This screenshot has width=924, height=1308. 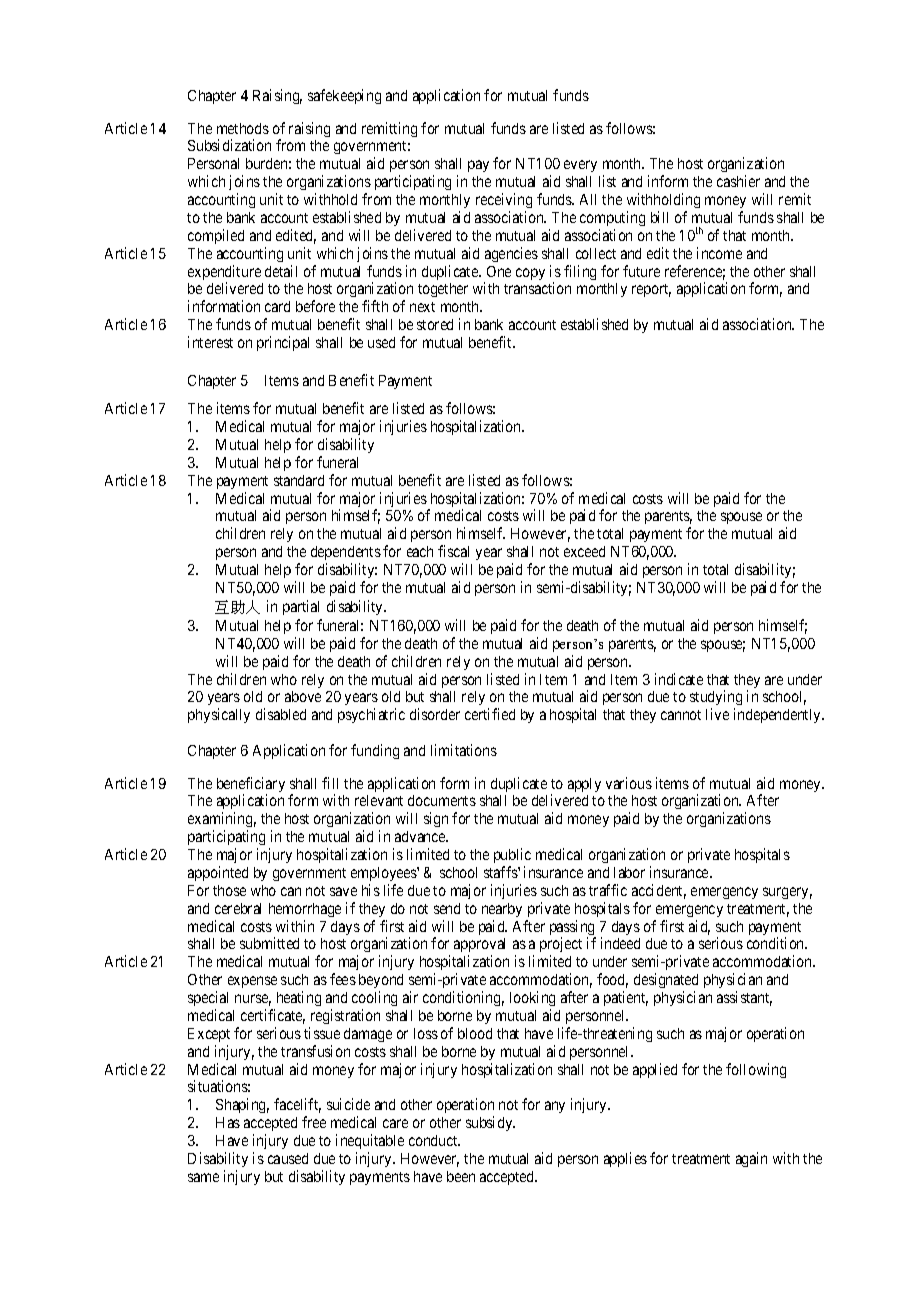 What do you see at coordinates (283, 343) in the screenshot?
I see `principal` at bounding box center [283, 343].
